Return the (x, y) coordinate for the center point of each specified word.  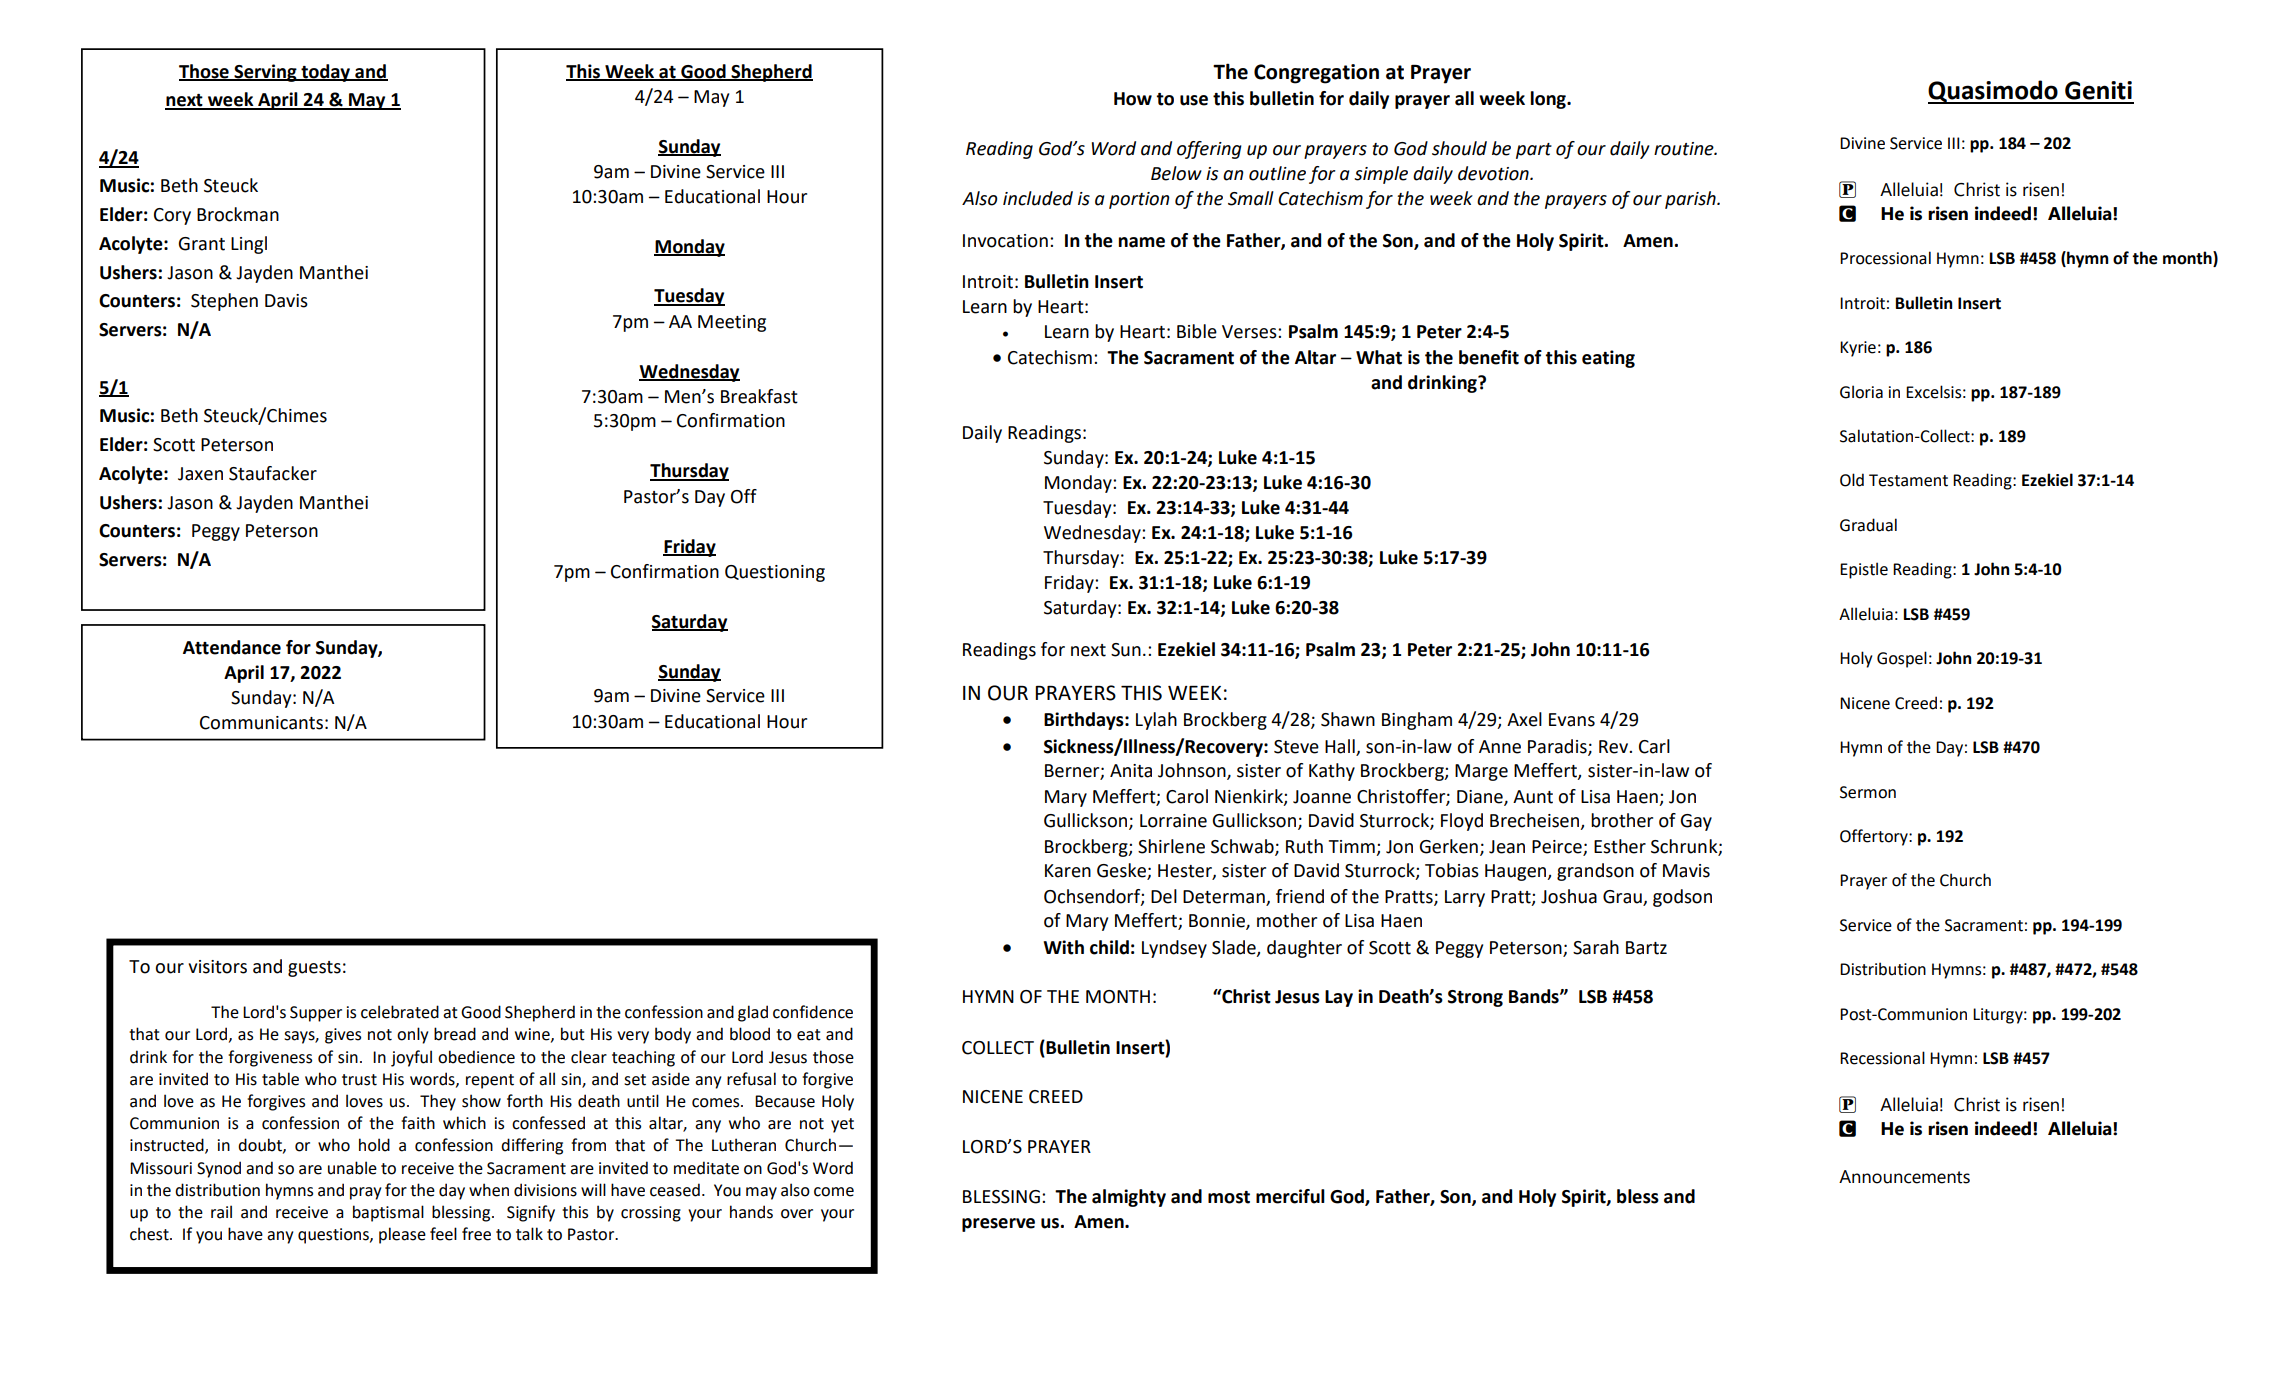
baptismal (388, 1213)
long (1549, 100)
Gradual (1868, 525)
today (326, 73)
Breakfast (759, 396)
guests (314, 969)
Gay (1696, 822)
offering (1209, 150)
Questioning (775, 573)
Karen (1068, 871)
